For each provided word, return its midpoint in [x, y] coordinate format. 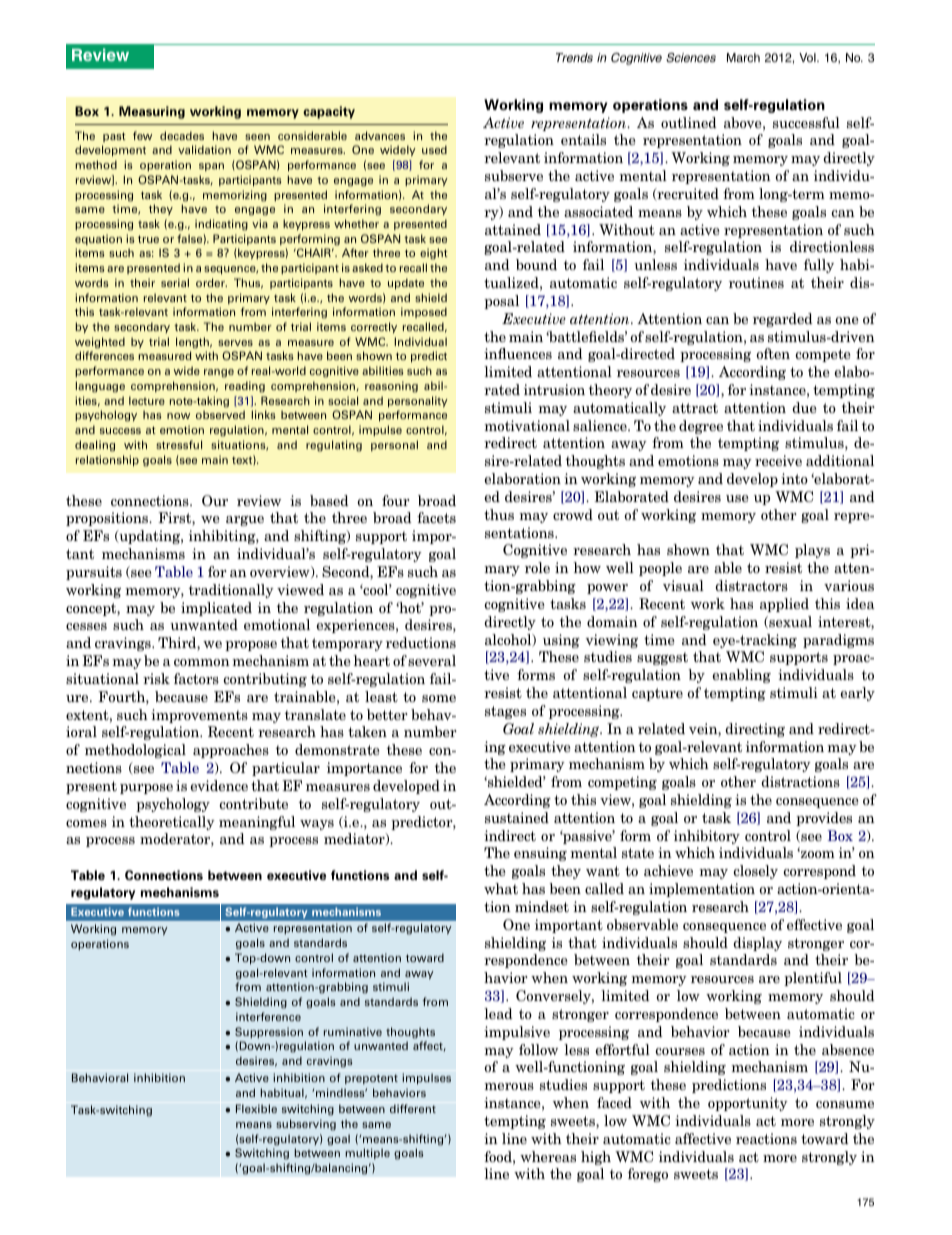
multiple [367, 1153]
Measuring [152, 112]
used [434, 149]
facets [436, 517]
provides [824, 819]
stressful [179, 444]
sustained [517, 817]
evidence [219, 785]
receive [778, 460]
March [743, 57]
